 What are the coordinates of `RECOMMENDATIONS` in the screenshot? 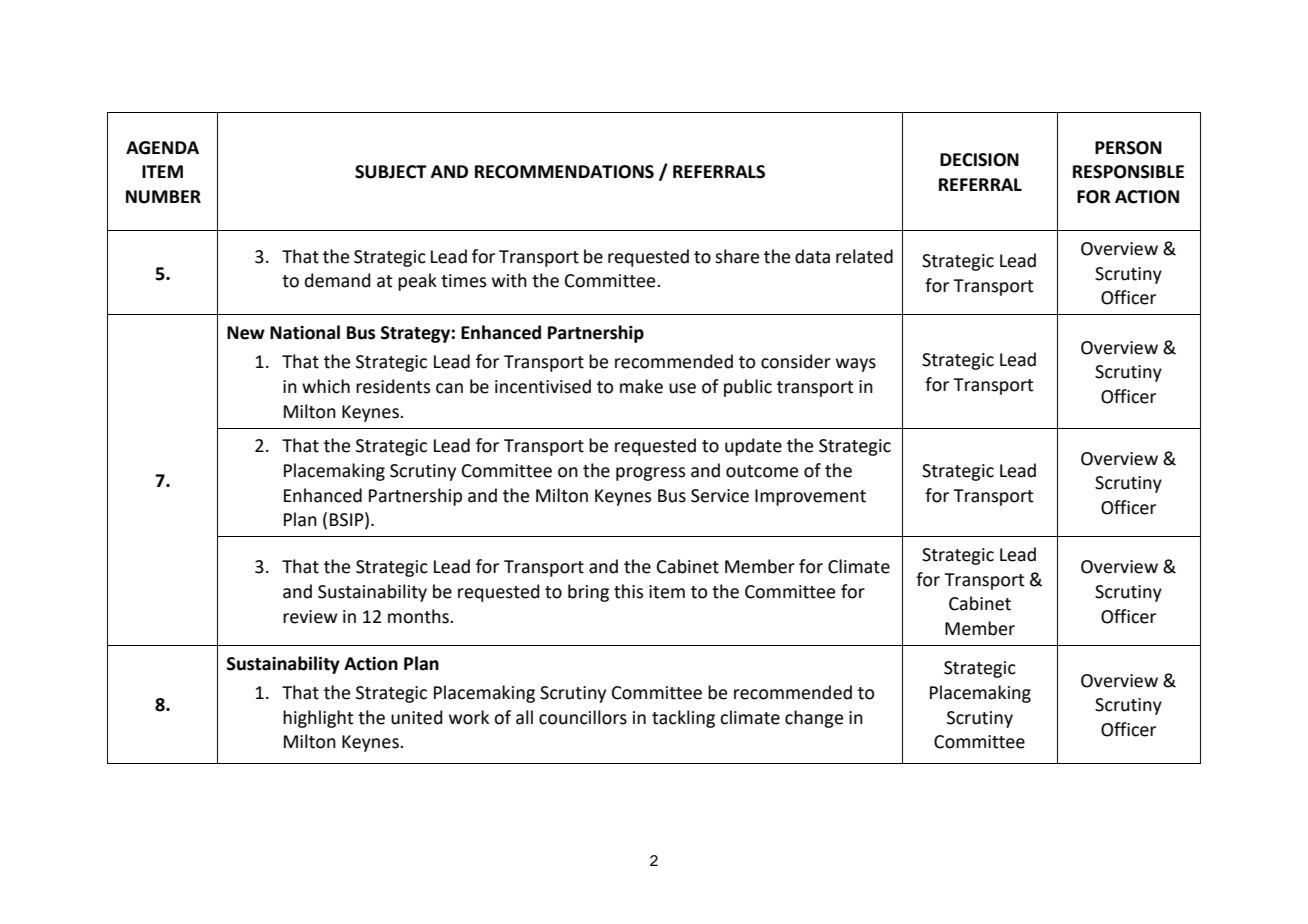 It's located at (564, 172).
